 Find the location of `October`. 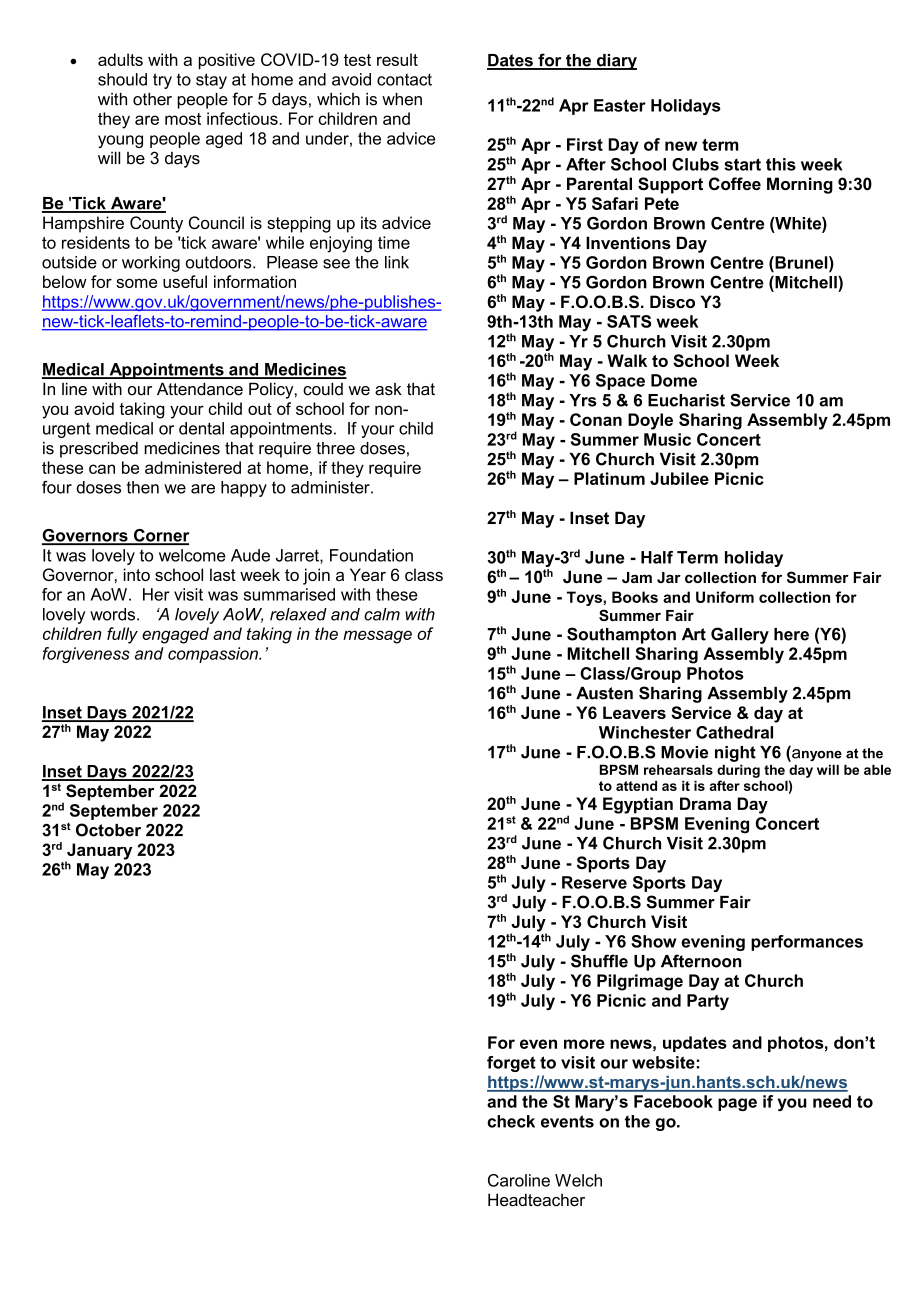

October is located at coordinates (108, 830).
